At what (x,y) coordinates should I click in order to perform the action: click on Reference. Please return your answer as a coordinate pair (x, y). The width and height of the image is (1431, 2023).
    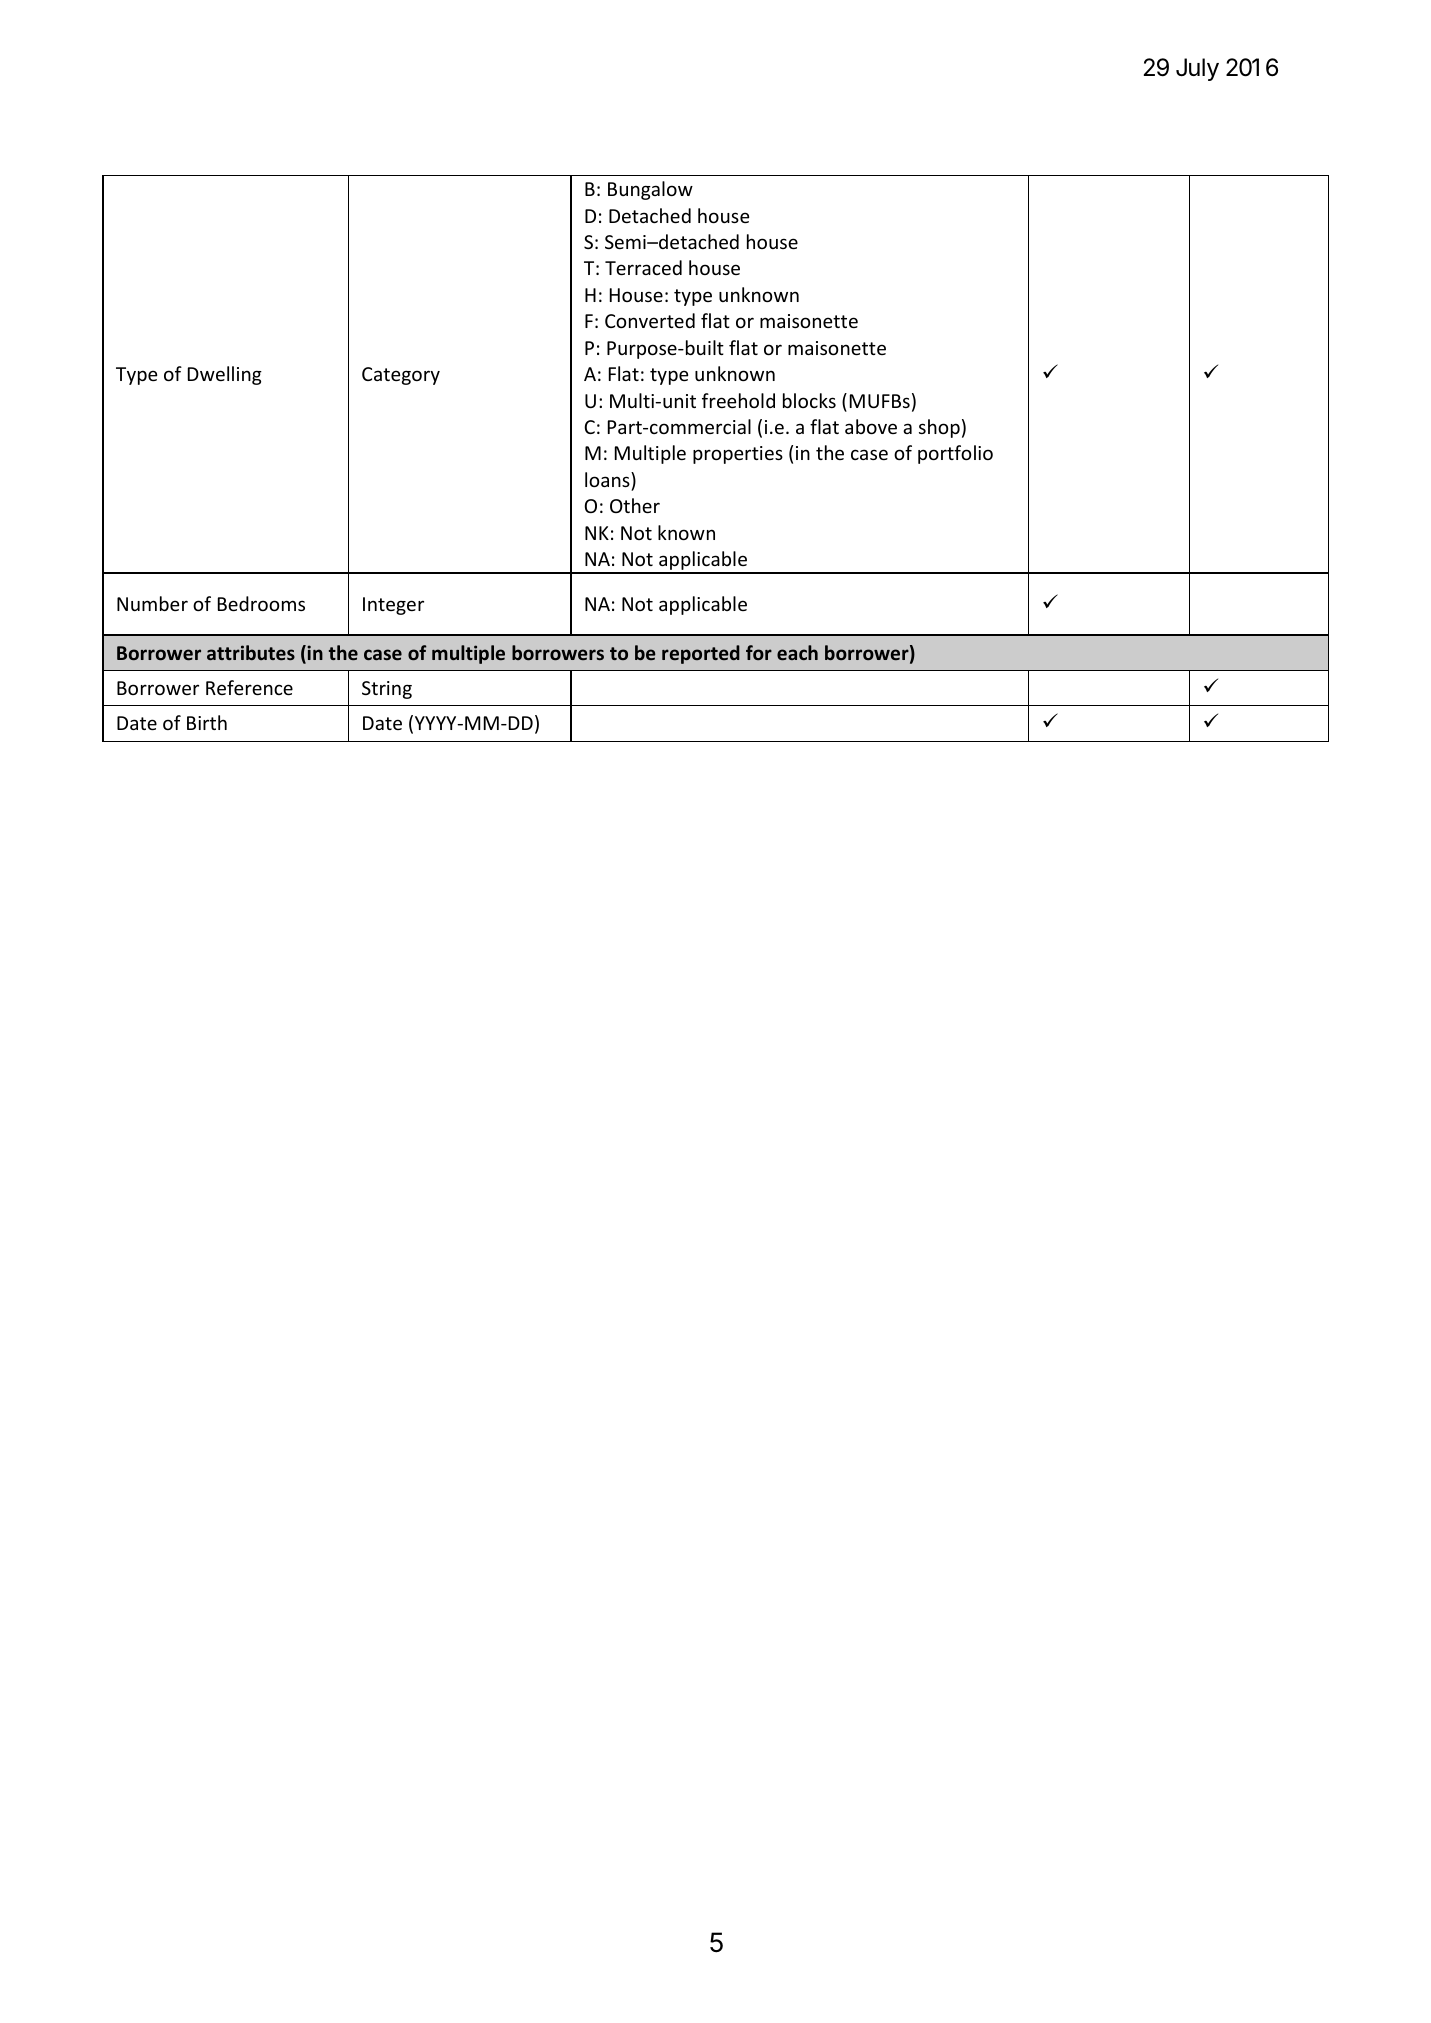
    Looking at the image, I should click on (249, 687).
